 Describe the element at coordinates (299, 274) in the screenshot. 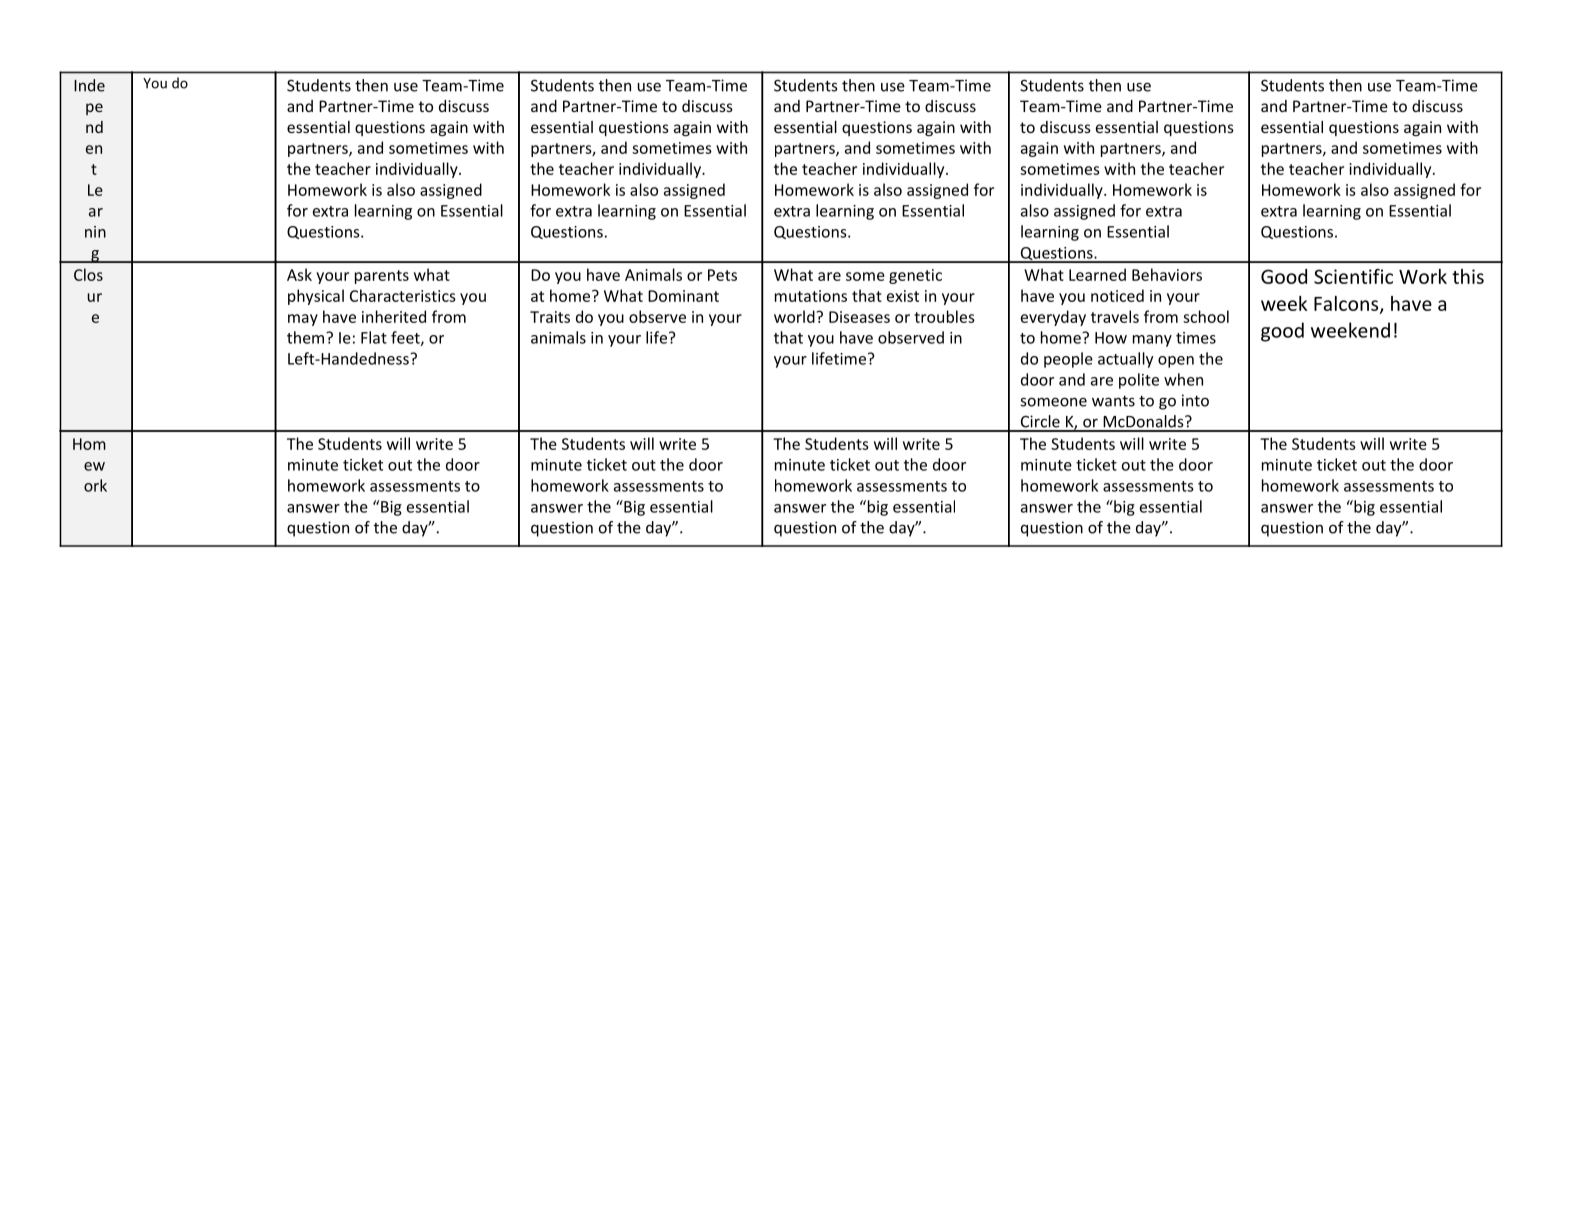

I see `Ask` at that location.
